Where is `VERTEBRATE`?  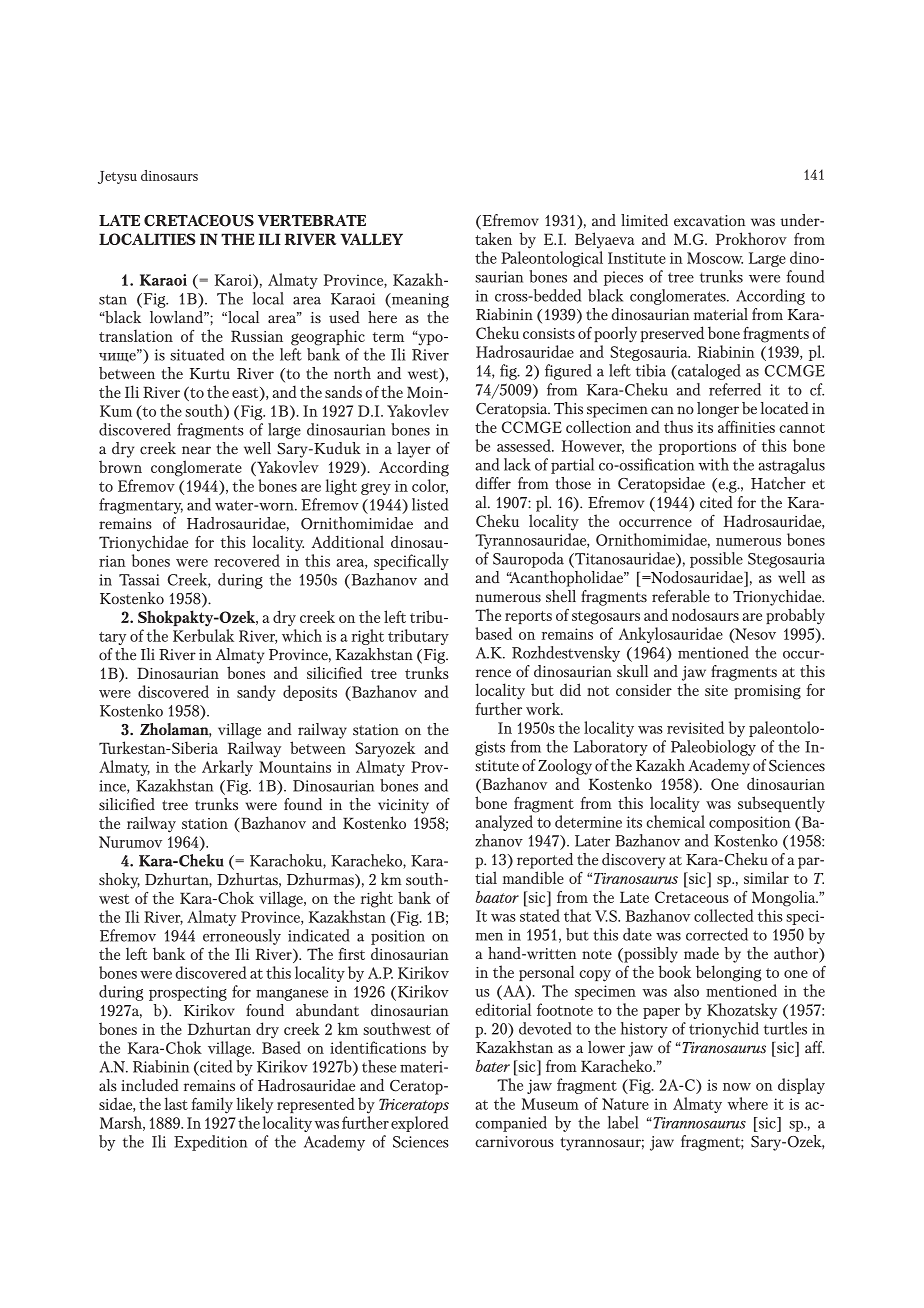
VERTEBRATE is located at coordinates (312, 221).
